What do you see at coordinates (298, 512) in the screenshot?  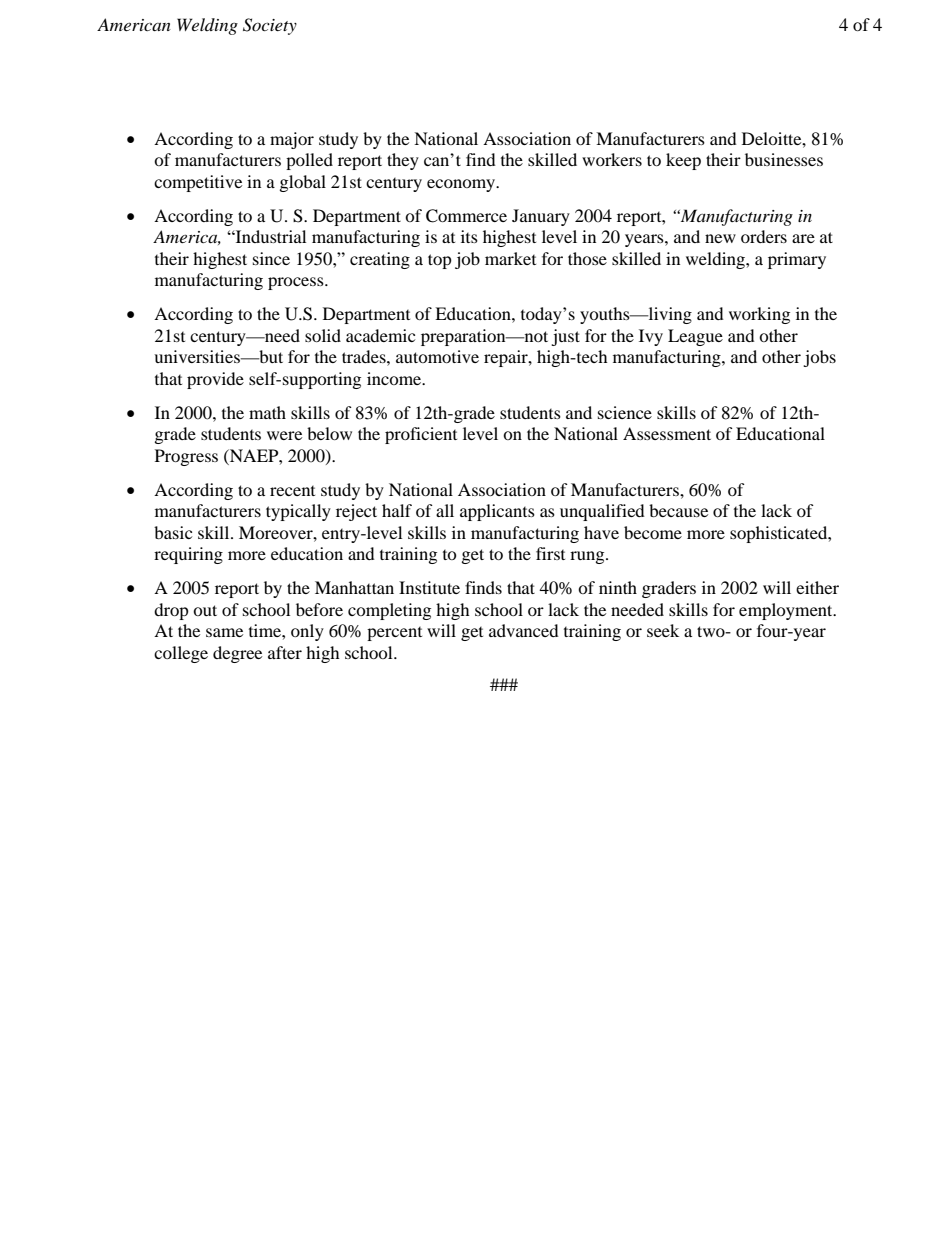 I see `typically` at bounding box center [298, 512].
